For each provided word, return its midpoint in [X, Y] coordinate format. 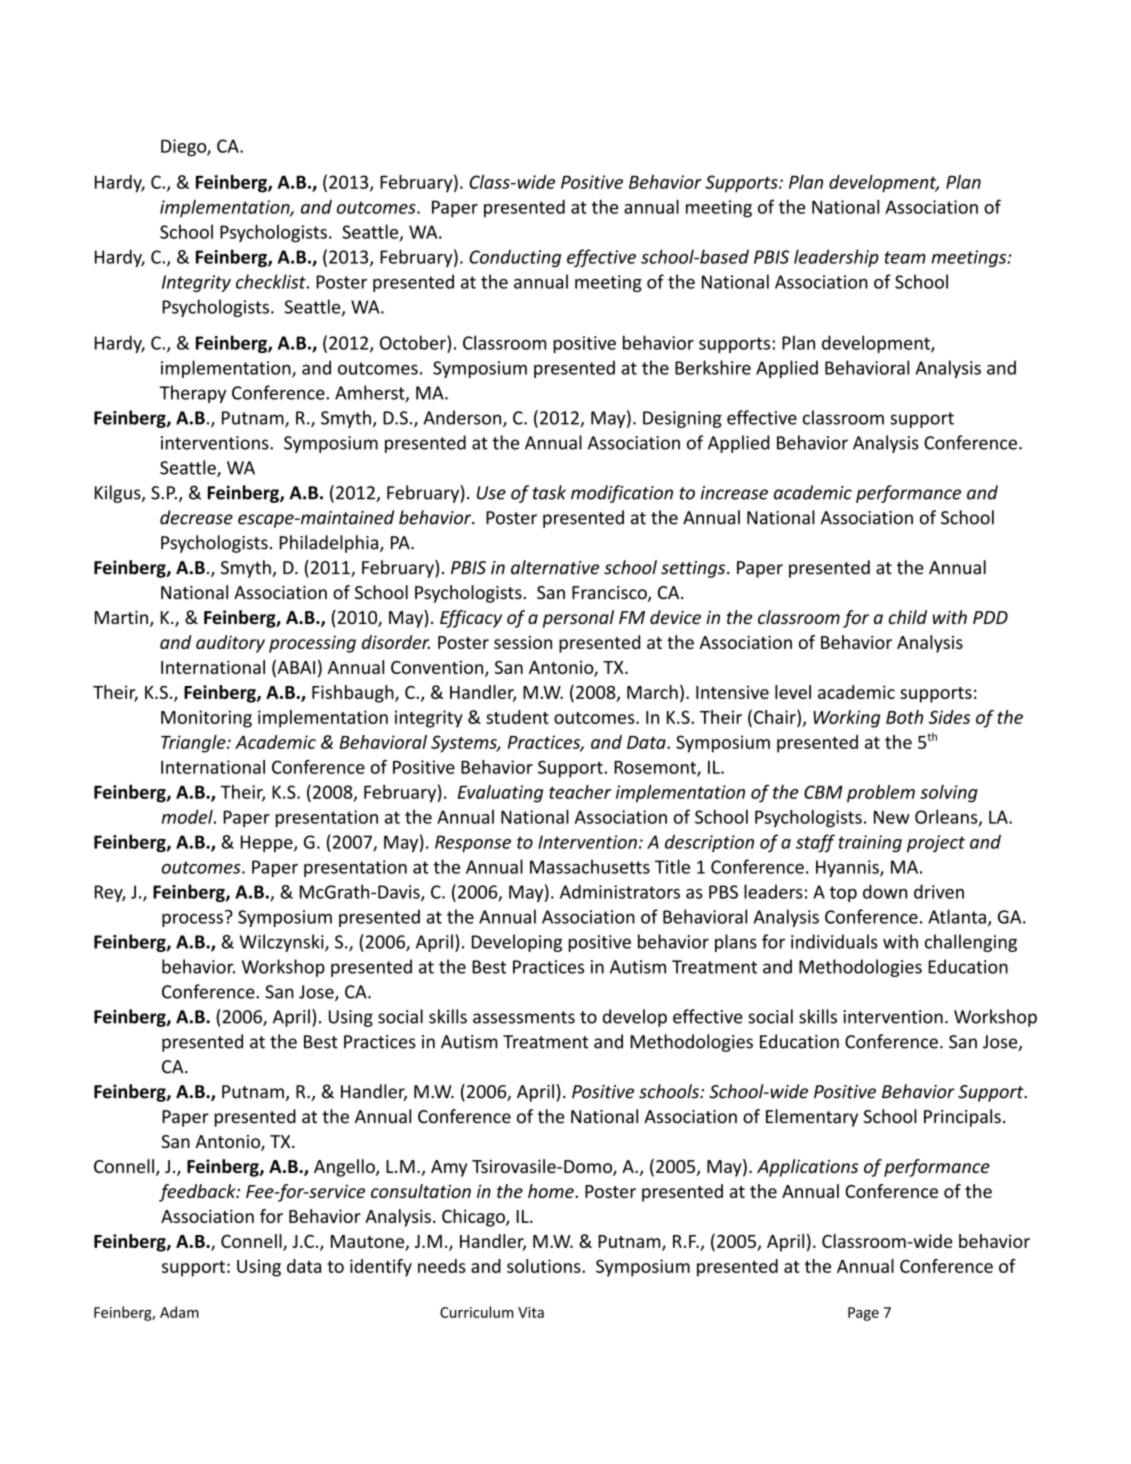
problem [881, 794]
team [905, 257]
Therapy [193, 394]
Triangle [194, 744]
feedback [198, 1193]
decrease [196, 517]
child [908, 617]
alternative [555, 567]
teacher [580, 792]
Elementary [812, 1118]
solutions [545, 1266]
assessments [524, 1017]
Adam [179, 1312]
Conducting [515, 258]
